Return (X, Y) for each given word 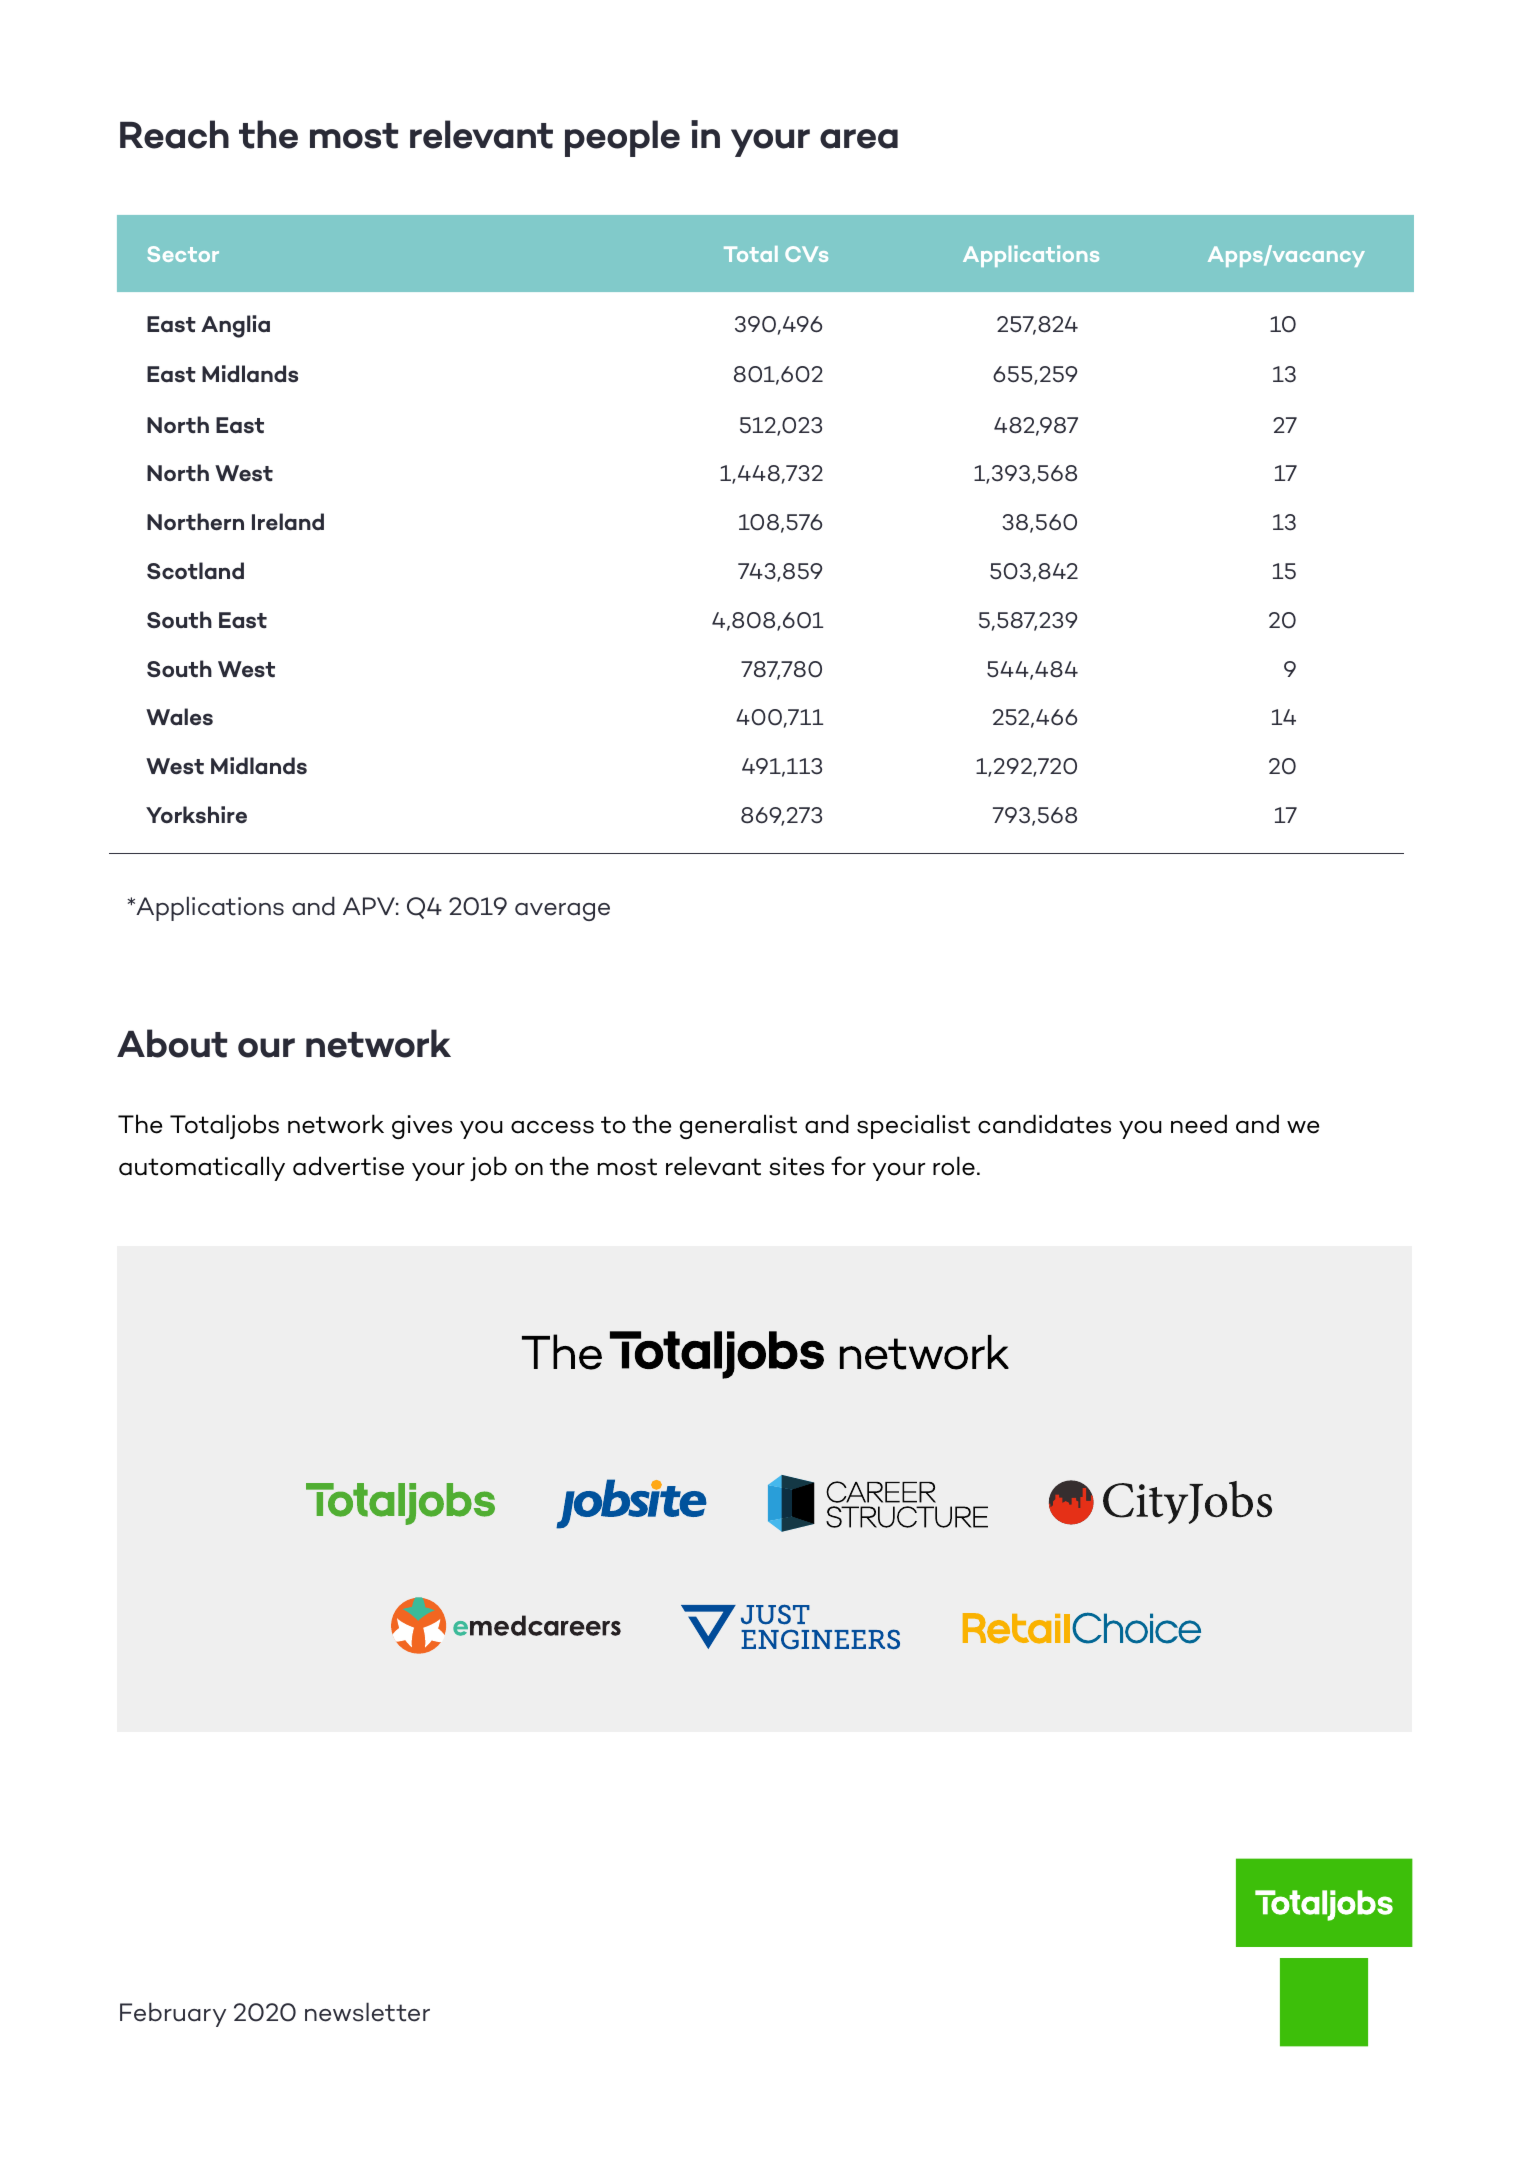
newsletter (367, 2012)
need (1199, 1124)
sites (796, 1166)
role (954, 1166)
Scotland (195, 571)
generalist (738, 1126)
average (562, 912)
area (859, 139)
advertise (348, 1166)
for (848, 1166)
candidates (1044, 1124)
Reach (174, 134)
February (173, 2014)
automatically (202, 1168)
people (622, 138)
